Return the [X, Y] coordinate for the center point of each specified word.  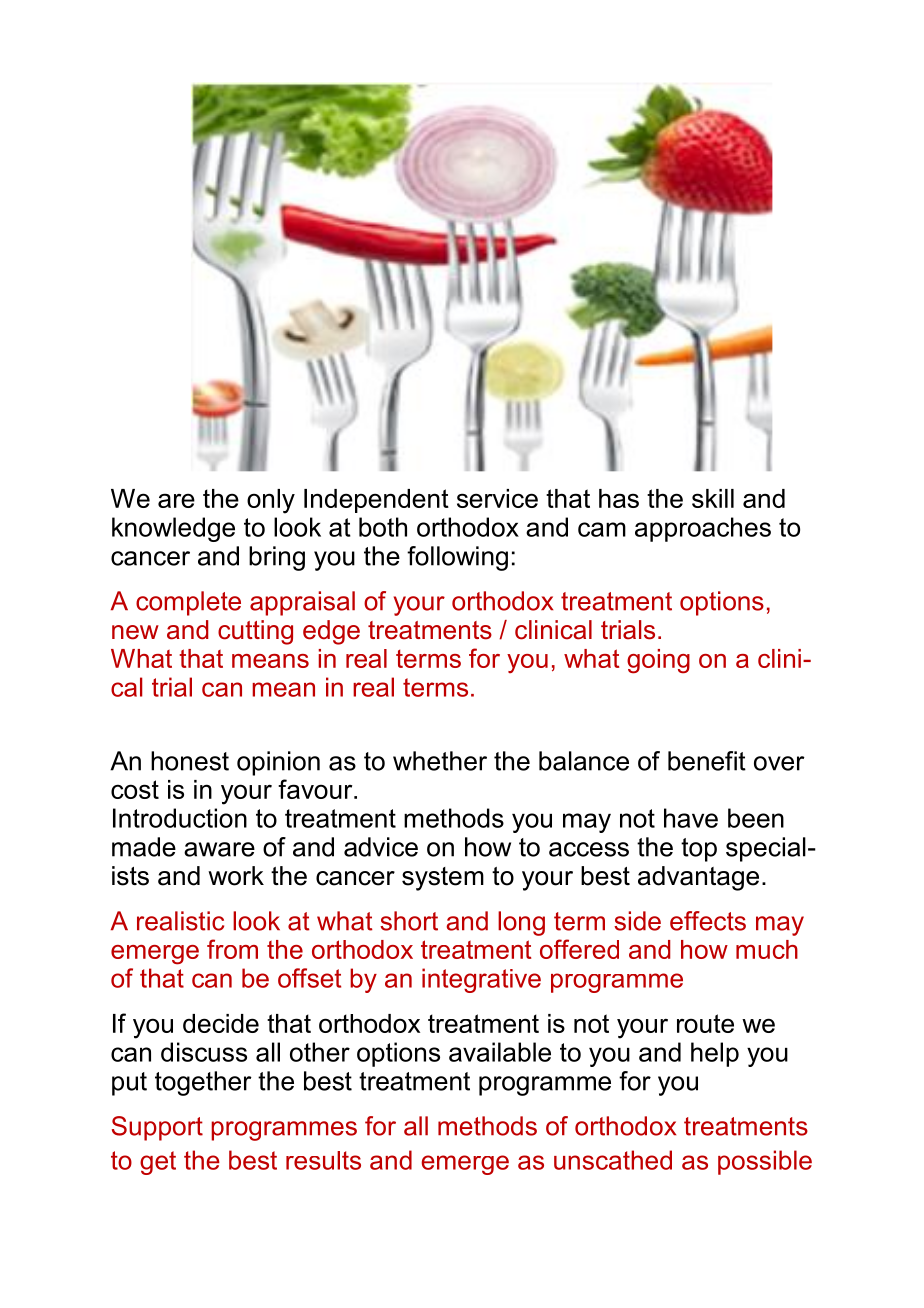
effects [708, 921]
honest [190, 761]
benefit [707, 761]
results [323, 1160]
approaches [703, 529]
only [271, 501]
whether [440, 761]
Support [157, 1128]
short [409, 921]
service [497, 498]
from [232, 949]
